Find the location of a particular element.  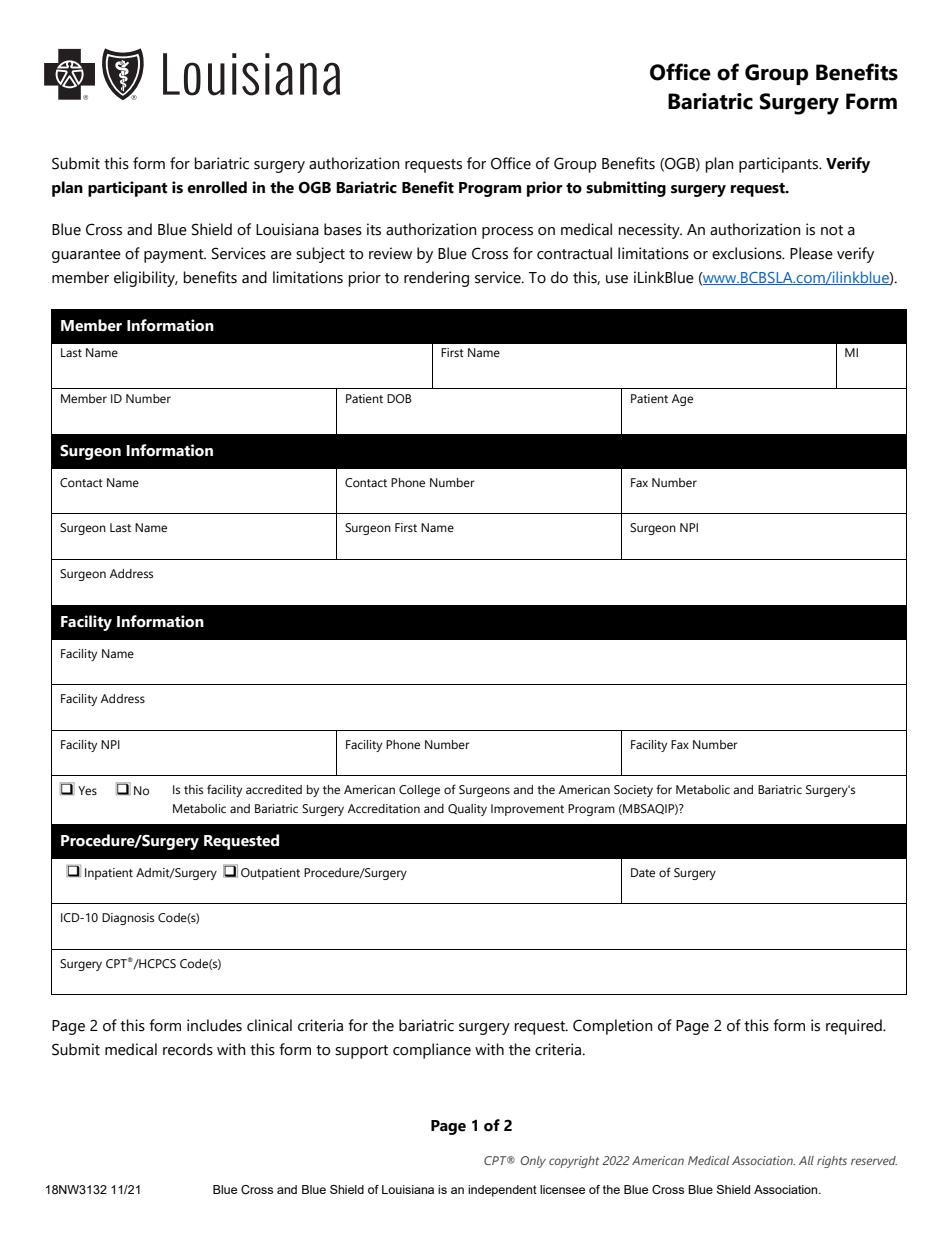

College is located at coordinates (419, 791).
